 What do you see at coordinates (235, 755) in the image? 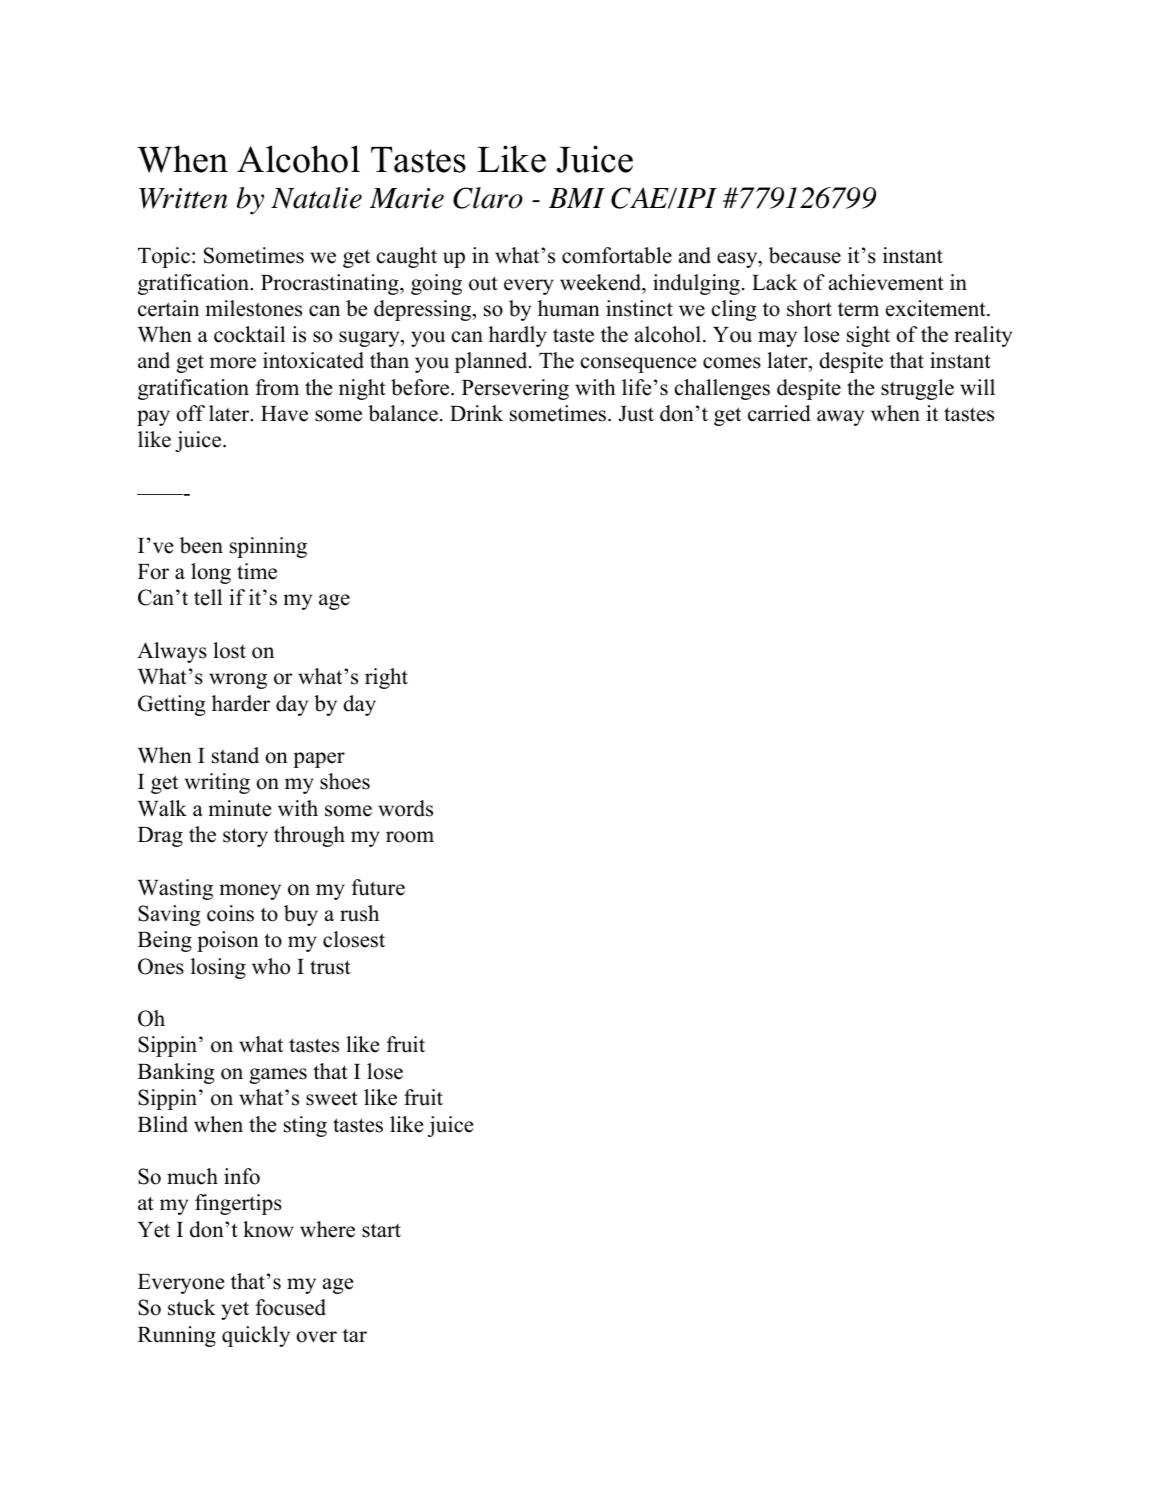
I see `stand` at bounding box center [235, 755].
